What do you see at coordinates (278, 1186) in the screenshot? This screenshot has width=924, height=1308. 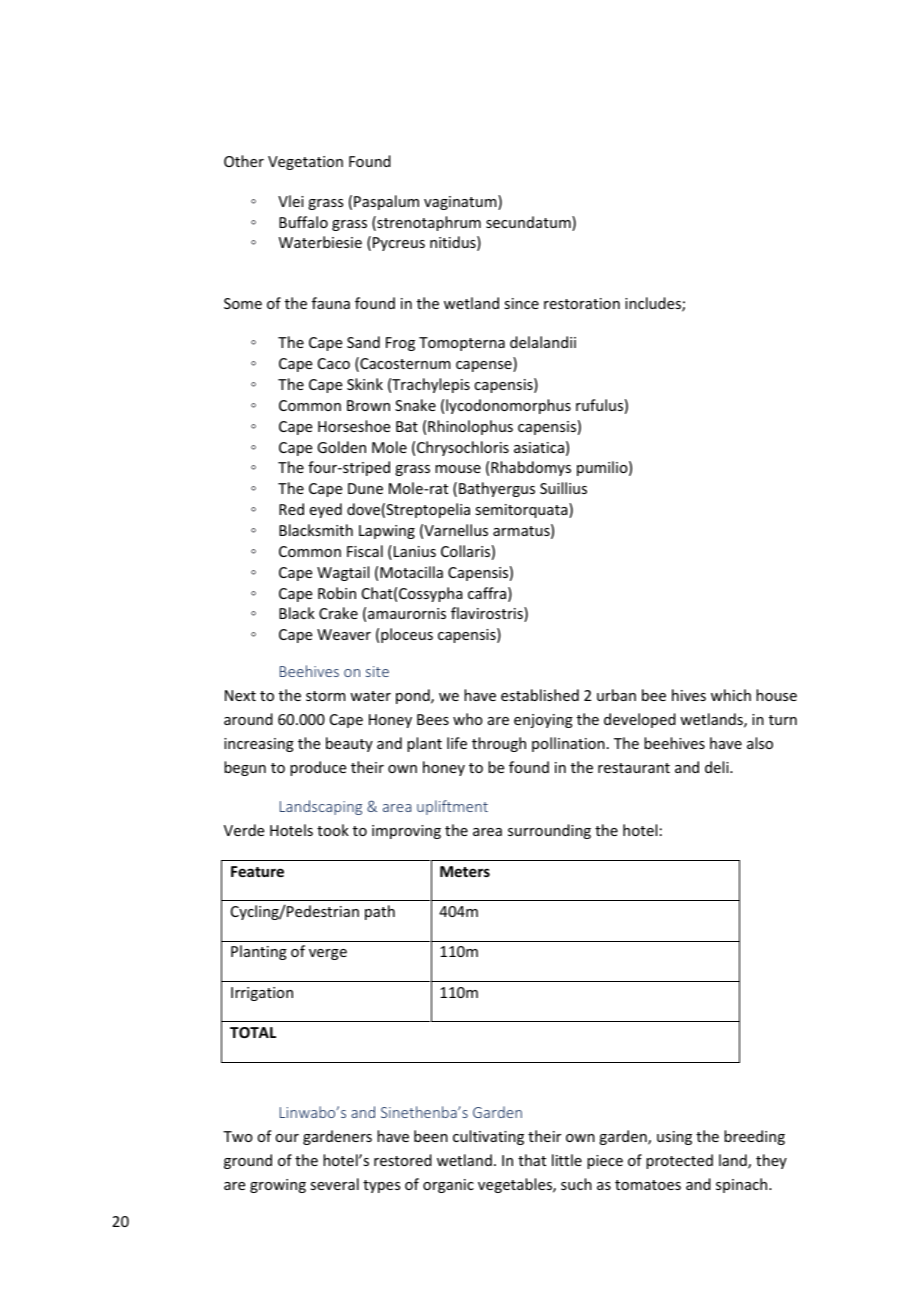 I see `growing` at bounding box center [278, 1186].
